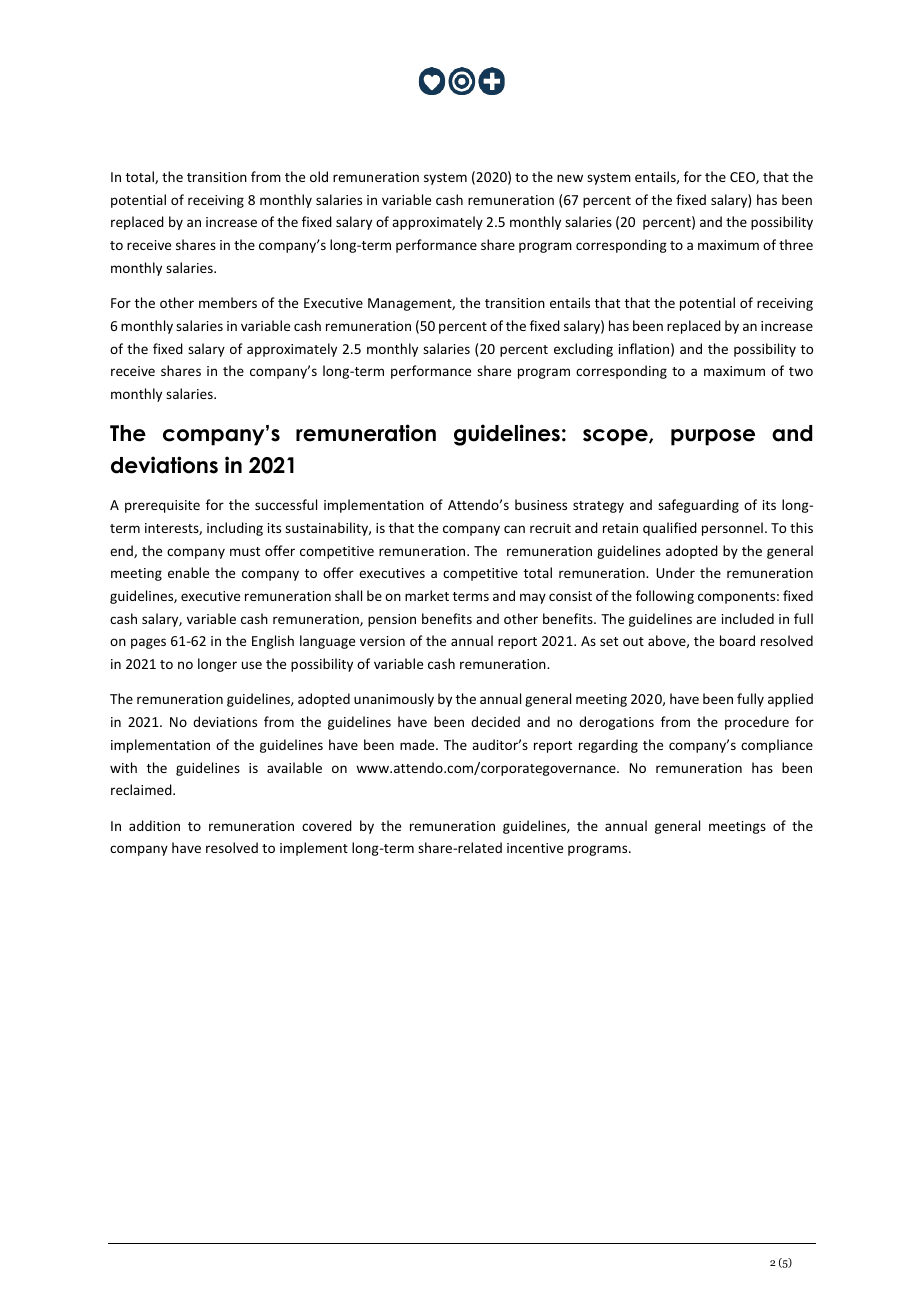 The width and height of the image is (924, 1308). I want to click on two, so click(801, 371).
